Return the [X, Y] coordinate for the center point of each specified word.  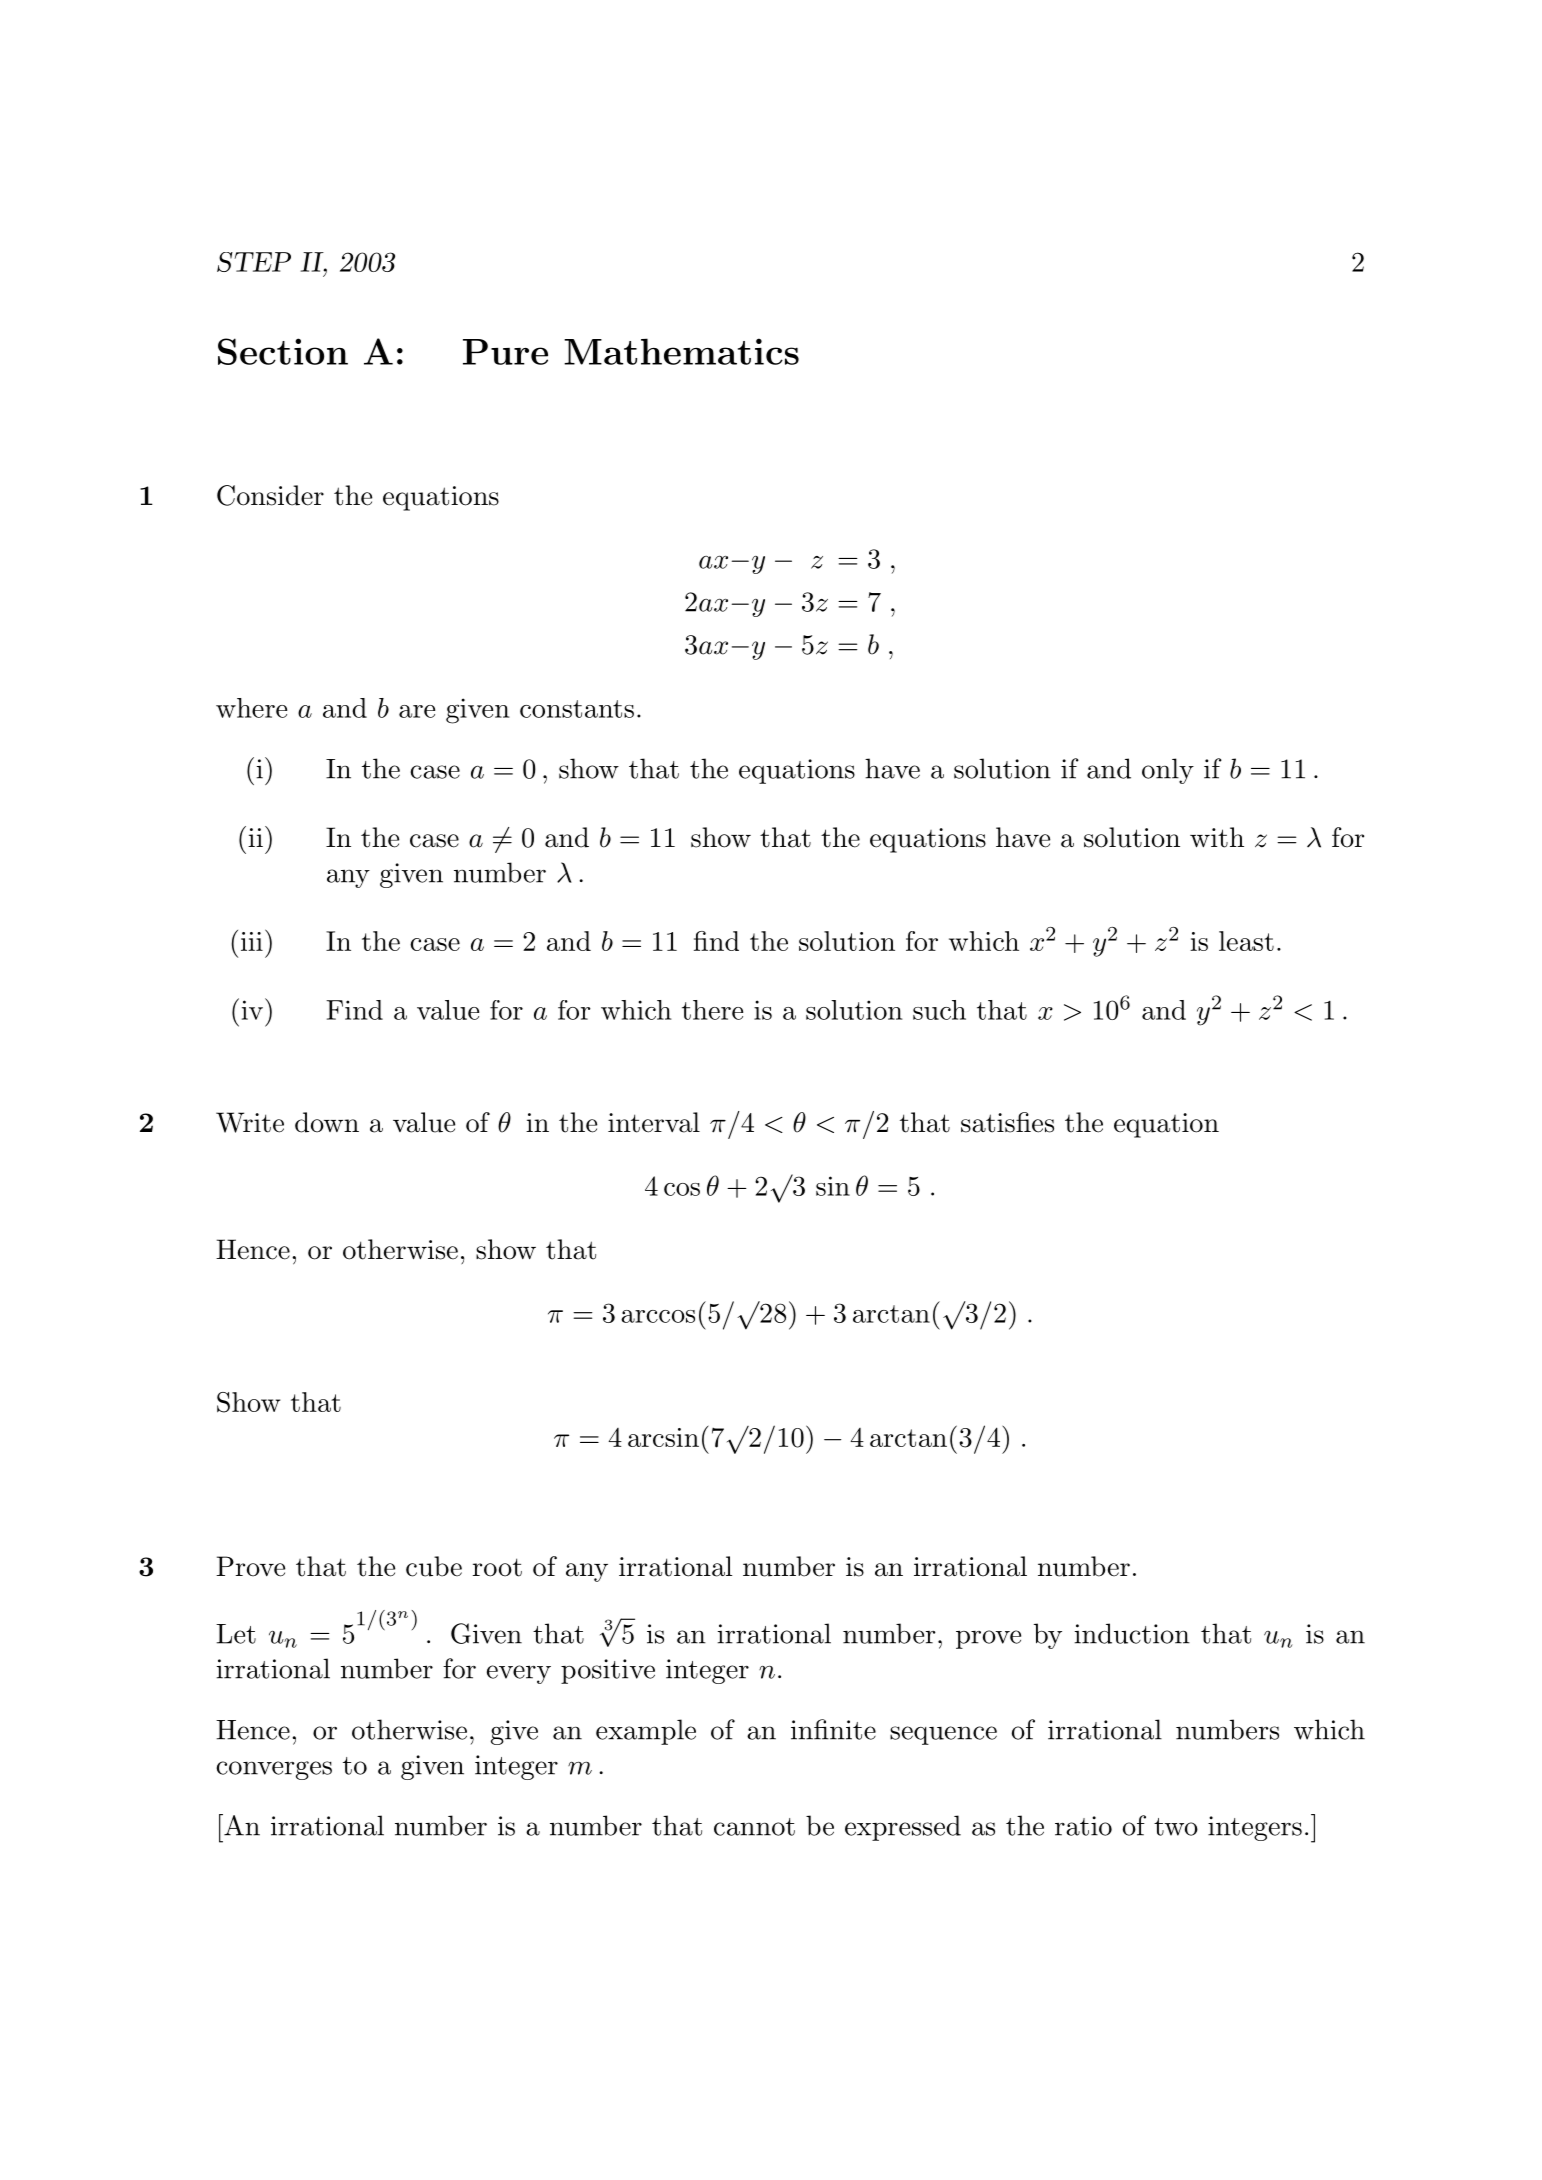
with [1217, 837]
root [497, 1567]
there [712, 1010]
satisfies [1007, 1122]
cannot [754, 1827]
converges [274, 1770]
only [1168, 771]
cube [434, 1566]
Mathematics [681, 351]
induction [1132, 1633]
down [327, 1122]
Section [283, 351]
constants [577, 709]
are [417, 711]
